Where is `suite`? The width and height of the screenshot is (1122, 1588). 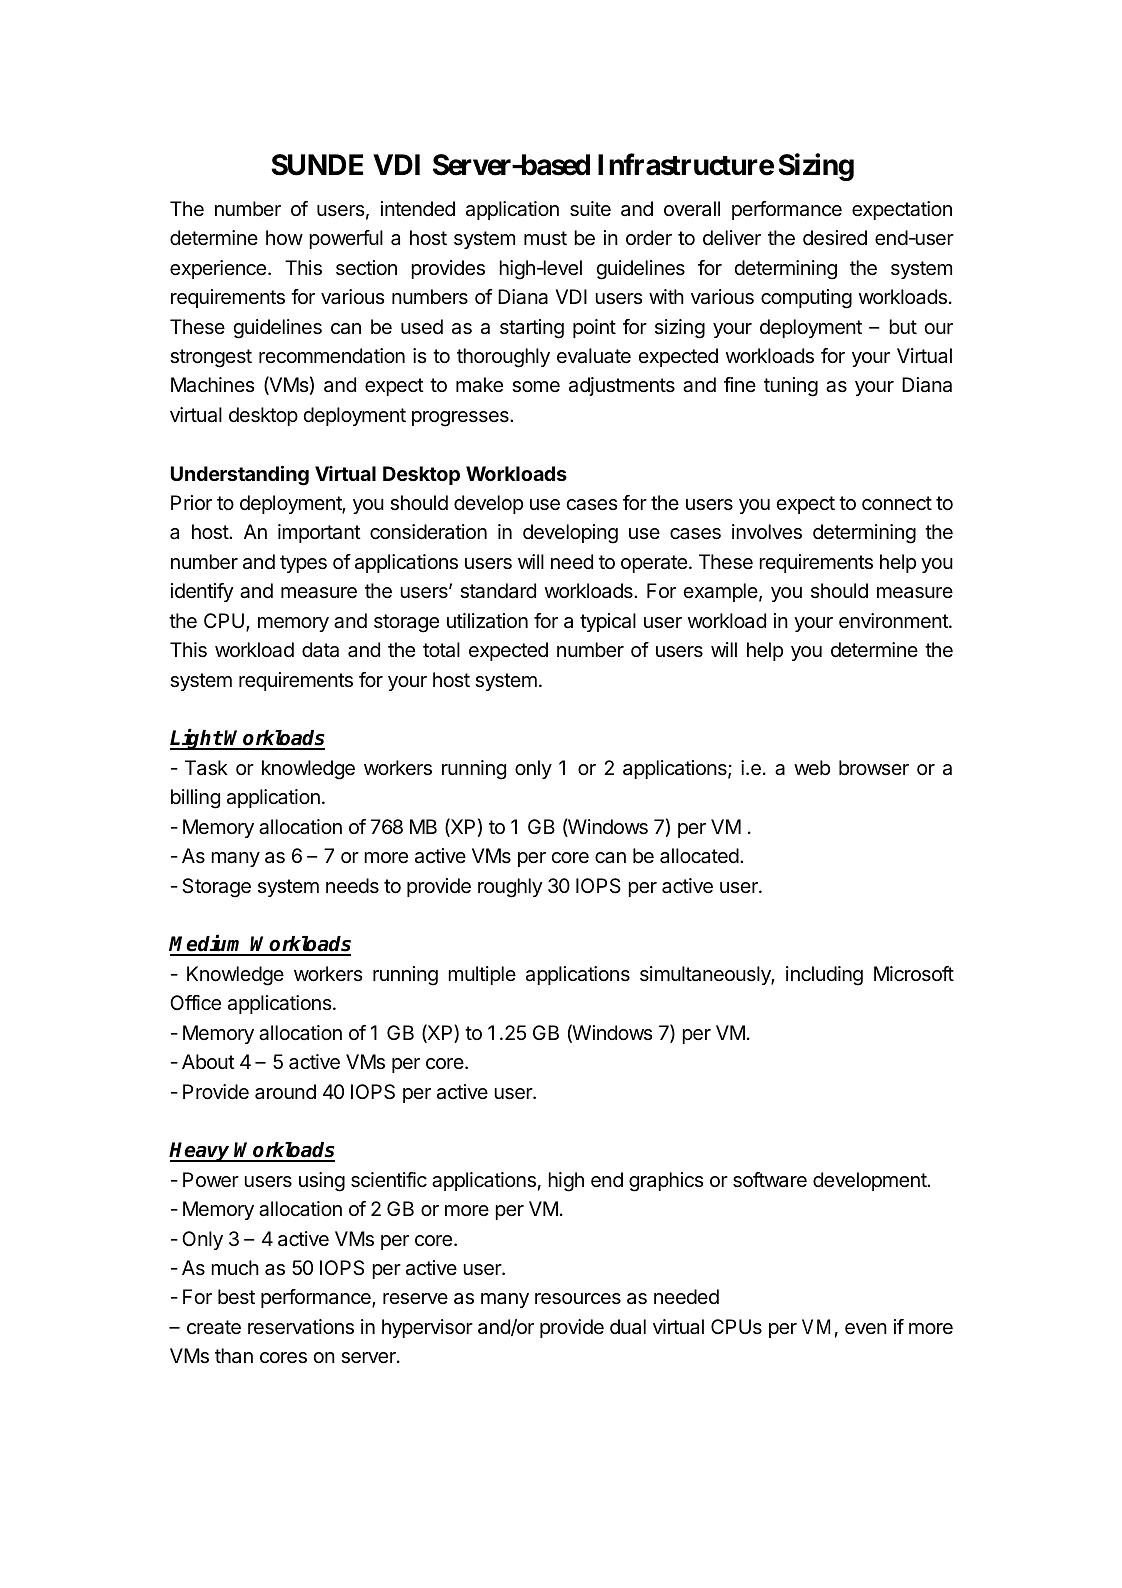 suite is located at coordinates (590, 209).
